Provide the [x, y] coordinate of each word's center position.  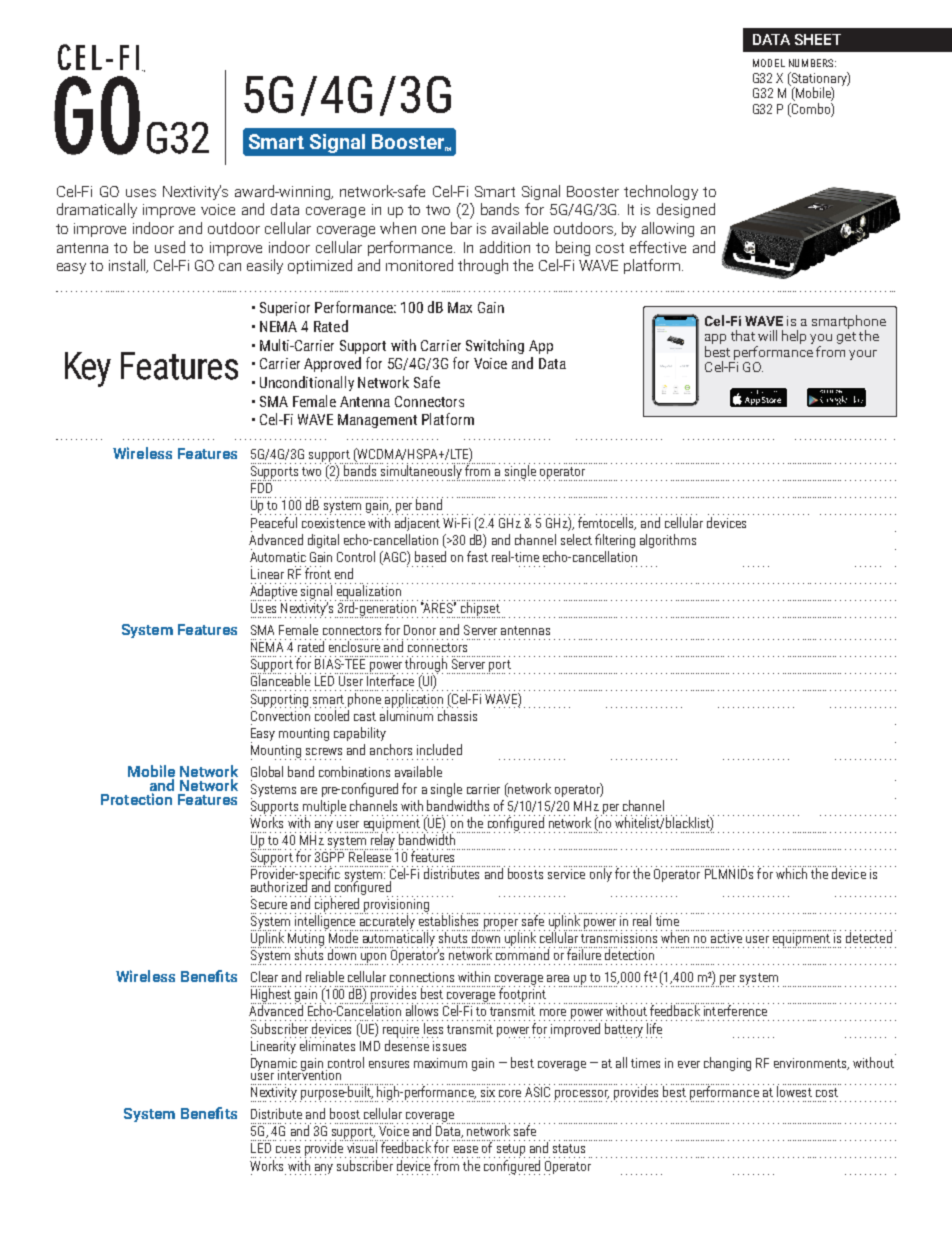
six [488, 1092]
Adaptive [273, 592]
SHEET [818, 39]
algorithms [668, 541]
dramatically [97, 210]
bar [461, 228]
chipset [479, 609]
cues [288, 1149]
